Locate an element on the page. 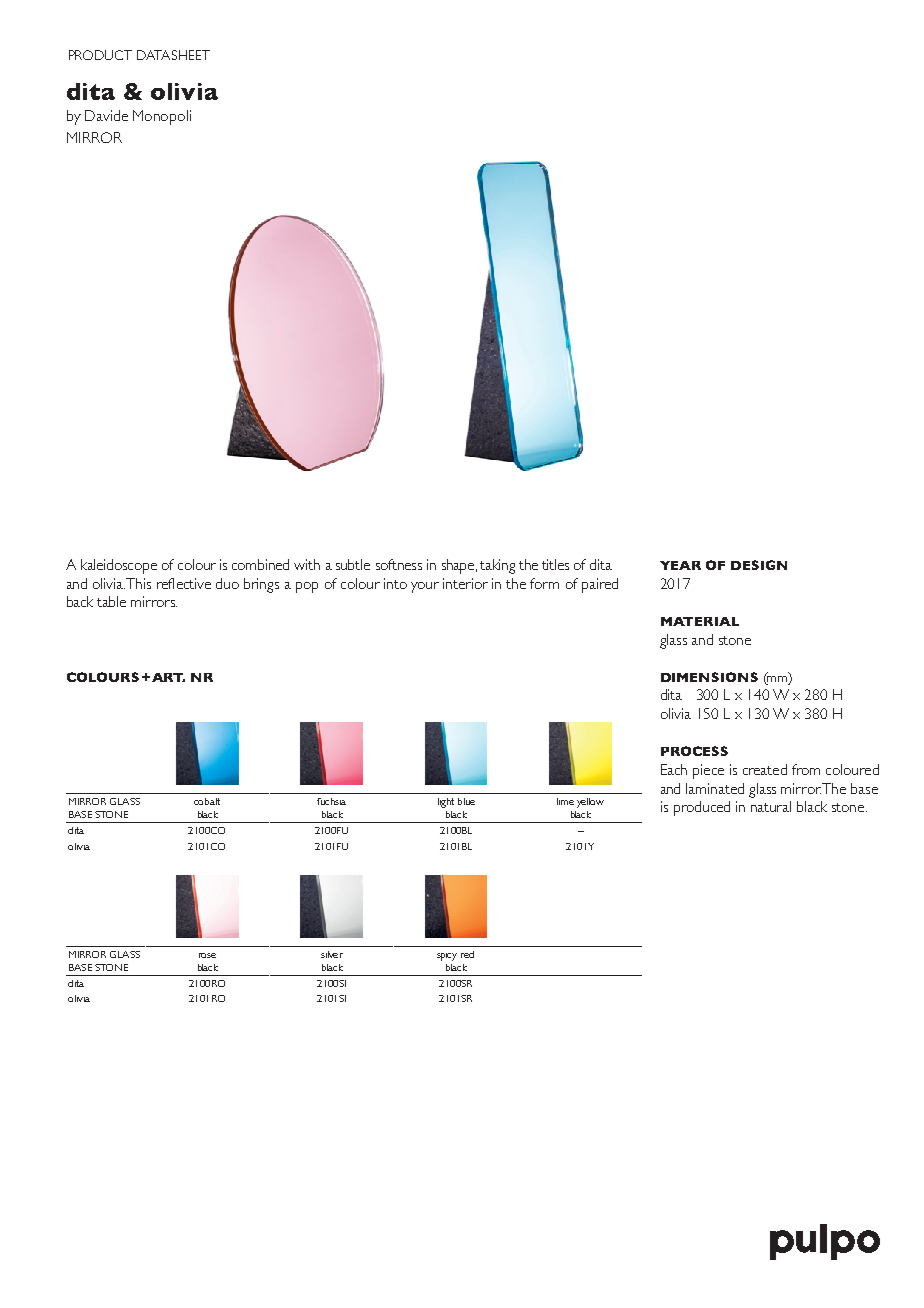 The height and width of the page is (1308, 924). DESIGN is located at coordinates (759, 565).
